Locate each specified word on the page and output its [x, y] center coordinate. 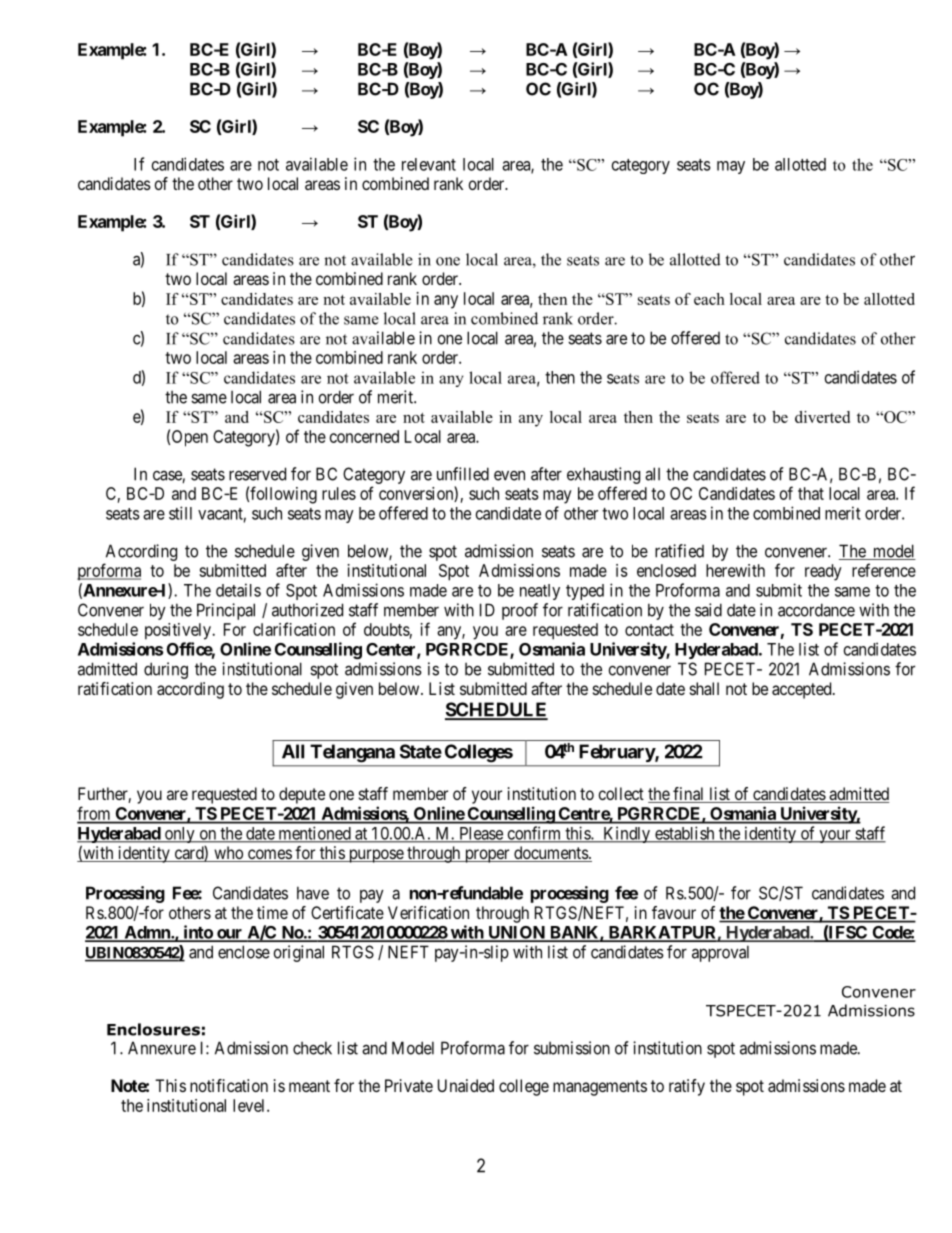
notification [229, 1085]
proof [520, 611]
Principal [226, 611]
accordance [816, 610]
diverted [822, 417]
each [709, 299]
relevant [429, 164]
